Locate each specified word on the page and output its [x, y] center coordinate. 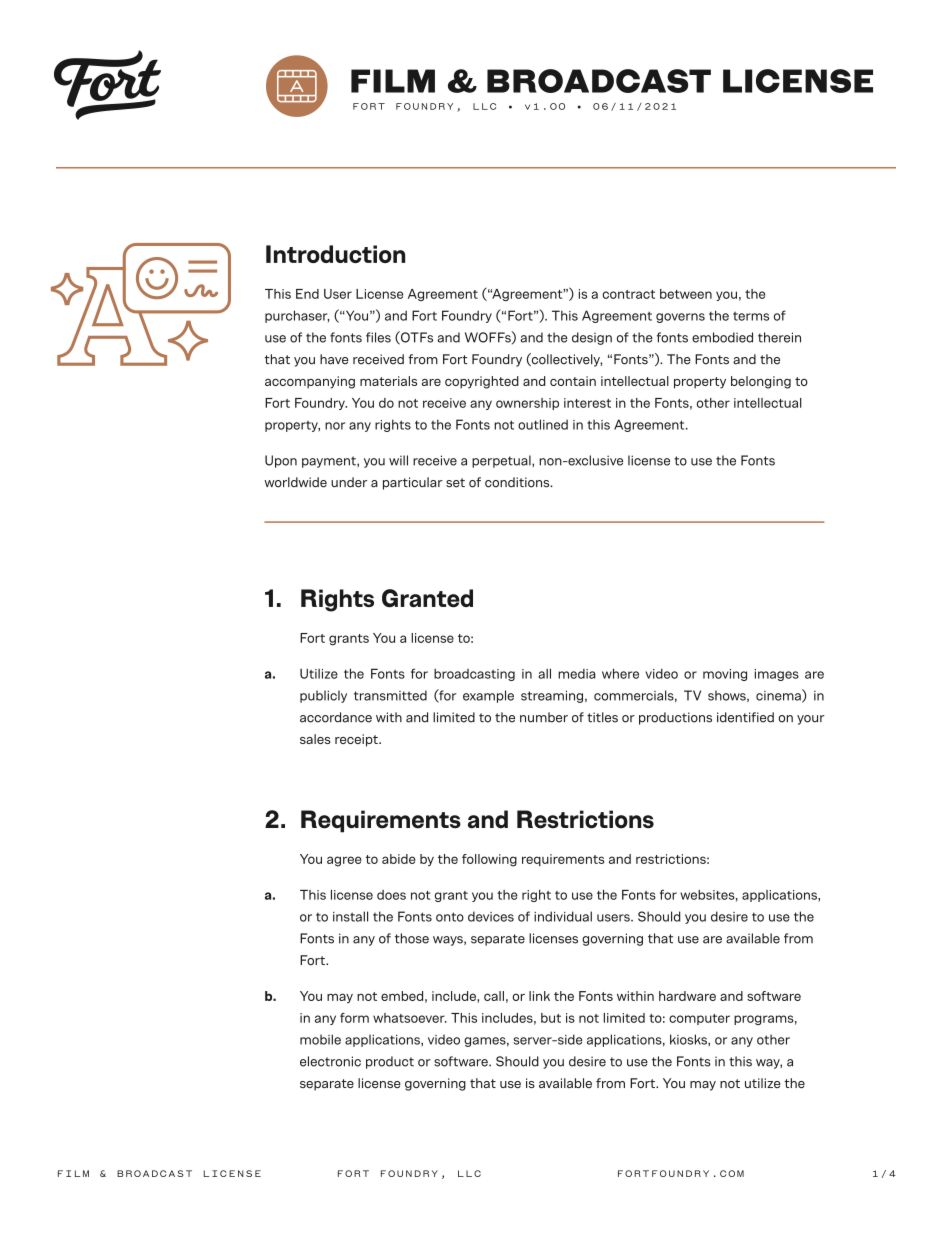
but [551, 1018]
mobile [320, 1039]
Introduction [335, 254]
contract [629, 294]
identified [745, 717]
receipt [357, 740]
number [544, 717]
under [349, 482]
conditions [518, 482]
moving [725, 675]
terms [751, 316]
